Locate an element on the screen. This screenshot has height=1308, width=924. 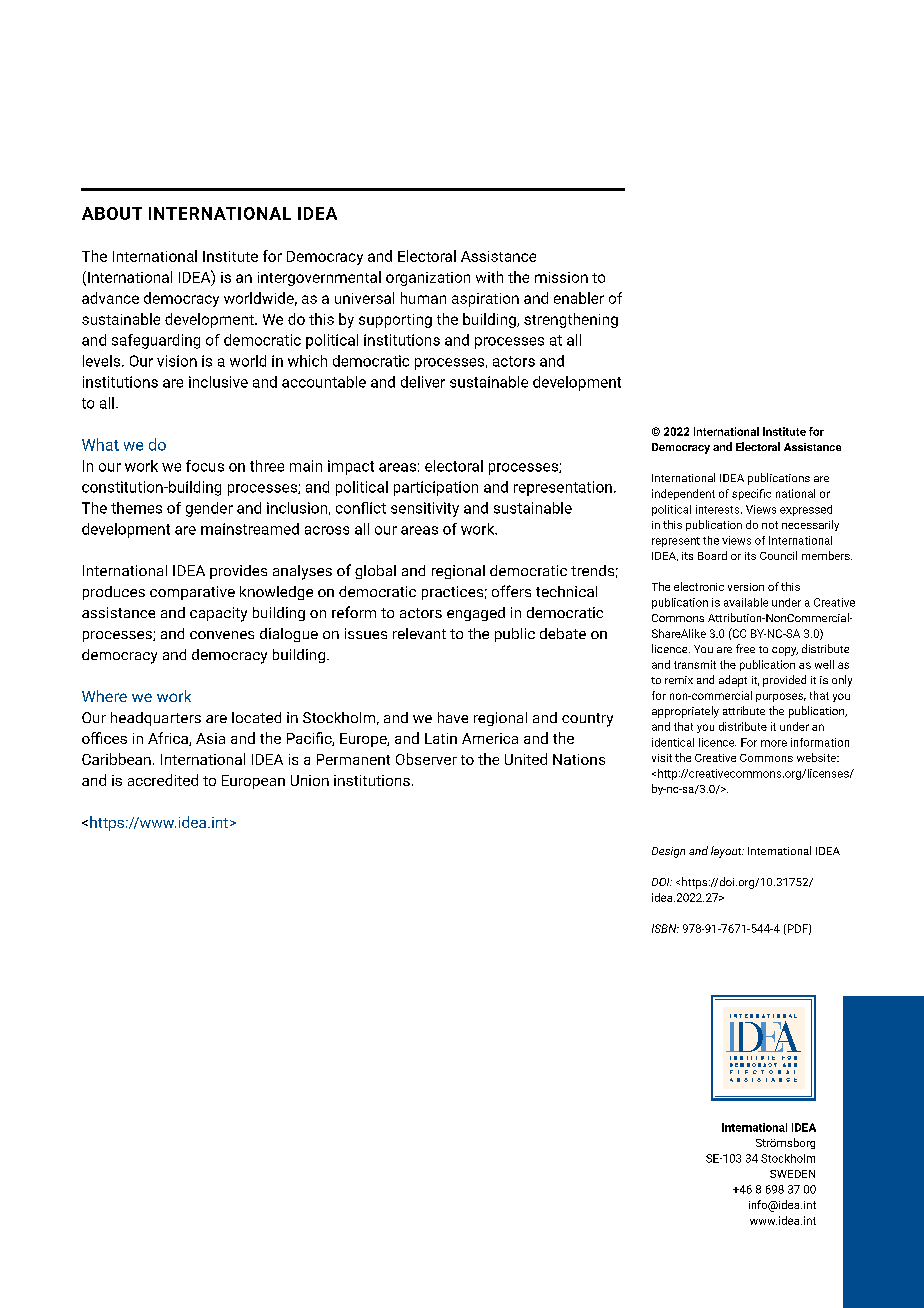
headquarters is located at coordinates (156, 719).
